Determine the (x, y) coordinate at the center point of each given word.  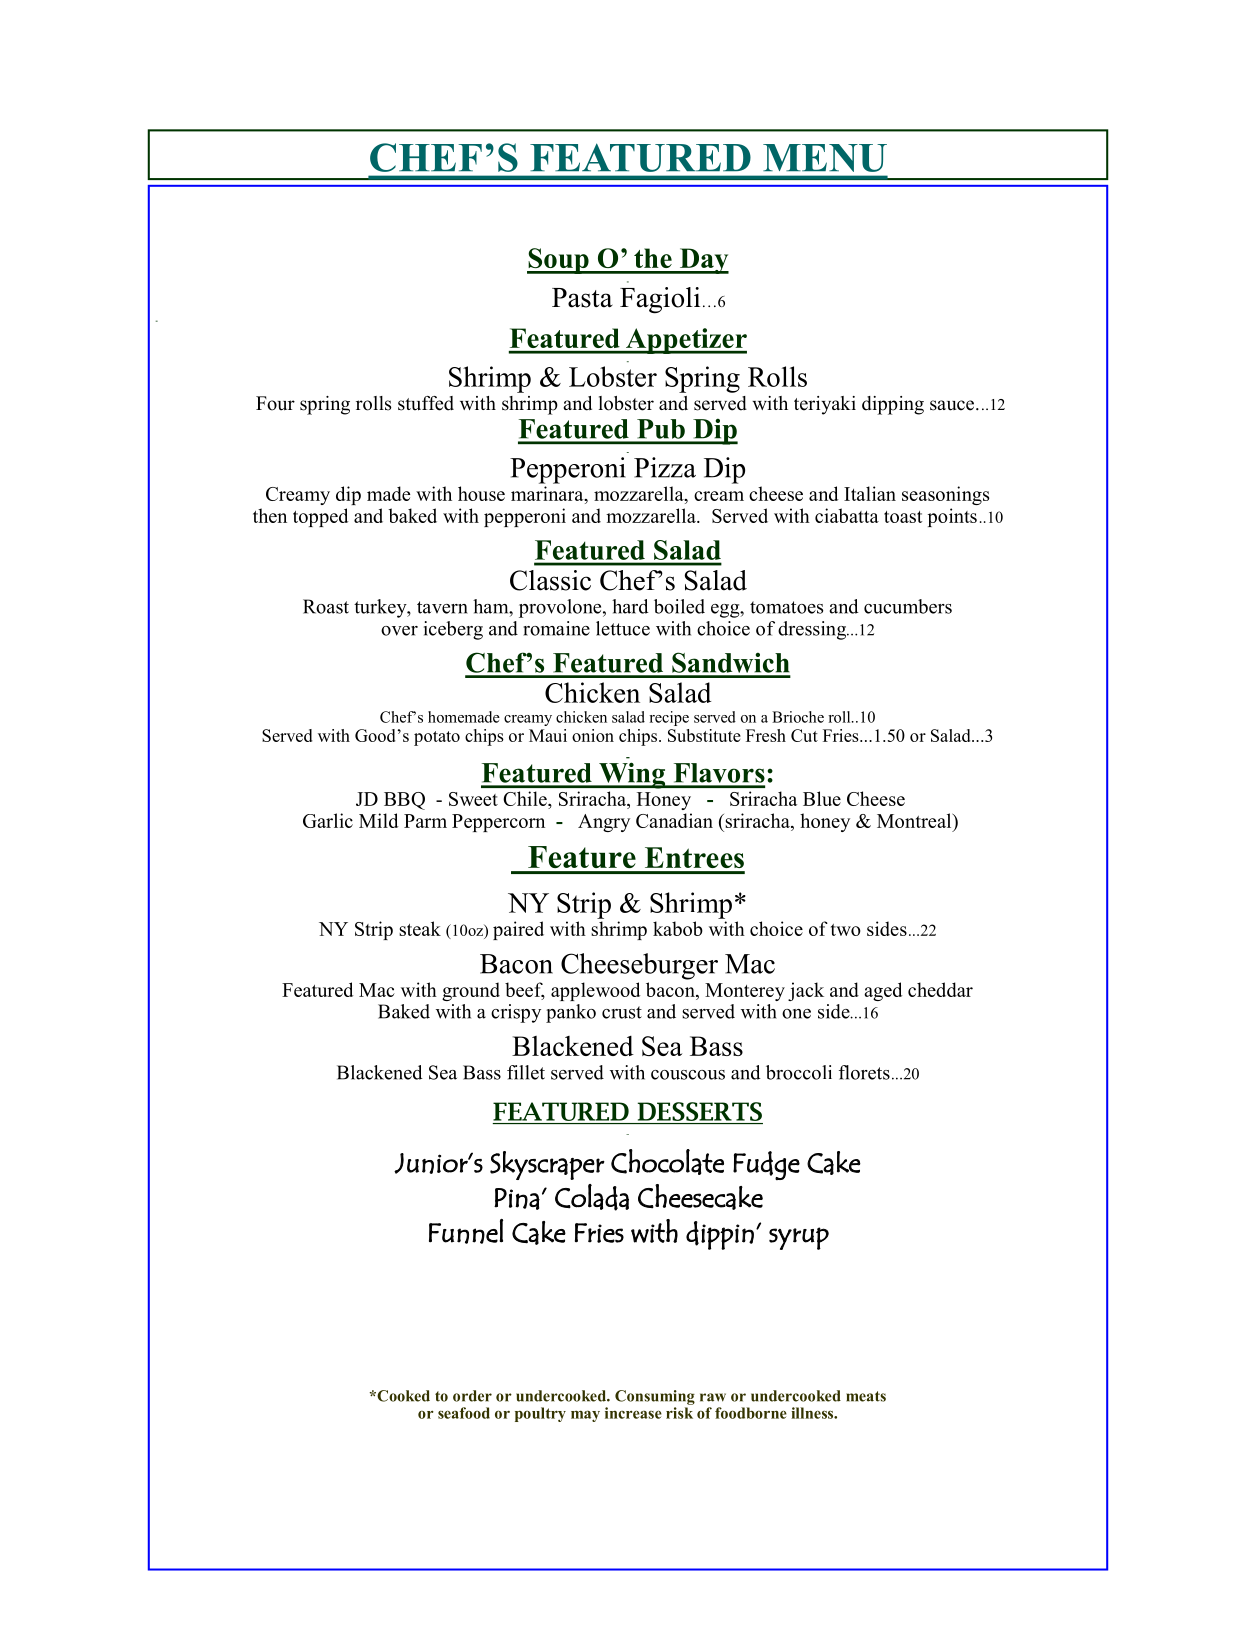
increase (633, 1413)
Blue (822, 798)
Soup (559, 261)
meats (866, 1396)
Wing (632, 775)
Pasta (582, 298)
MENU (825, 158)
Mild (379, 820)
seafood (464, 1413)
